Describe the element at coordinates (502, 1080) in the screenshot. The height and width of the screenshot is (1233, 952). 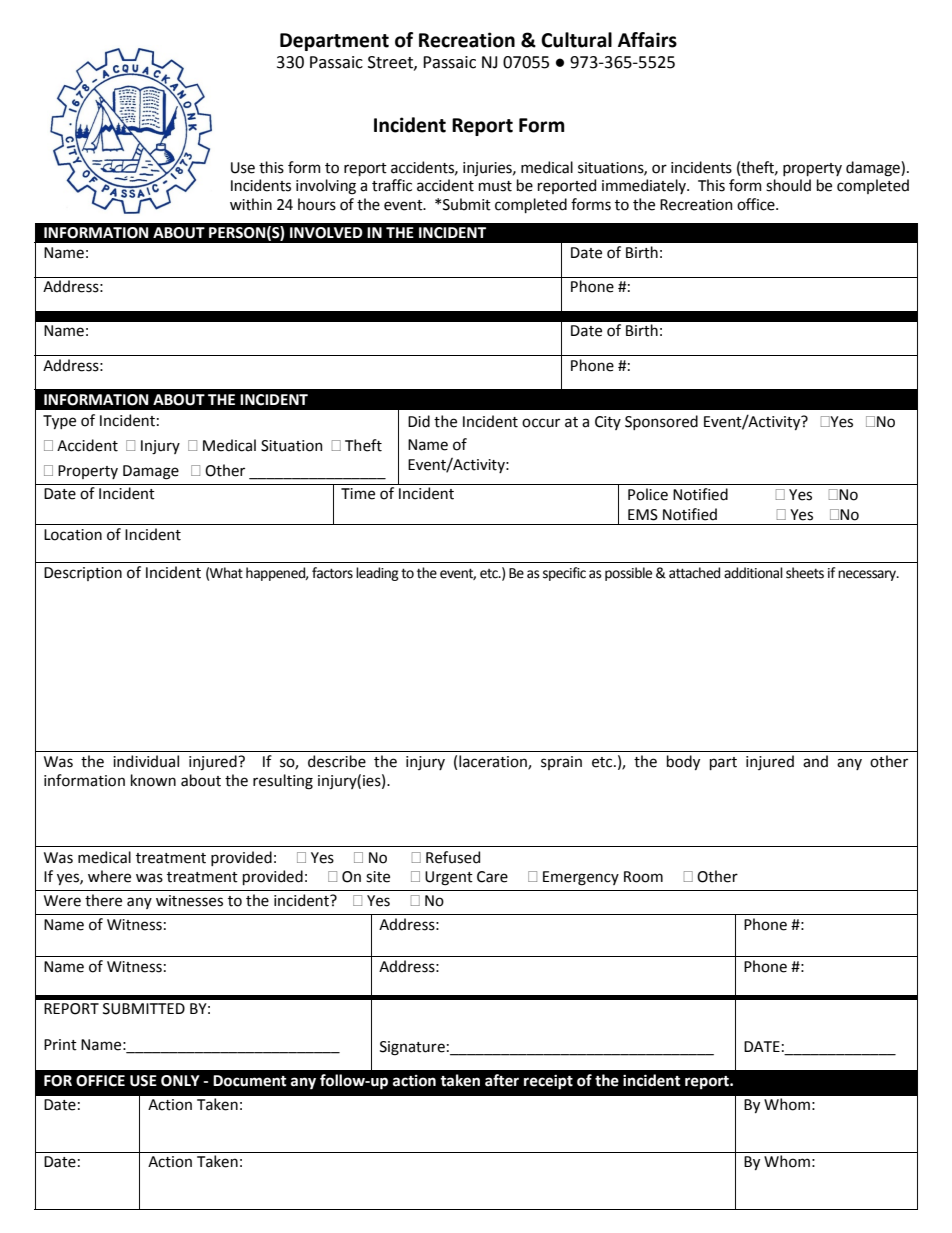
I see `after` at that location.
